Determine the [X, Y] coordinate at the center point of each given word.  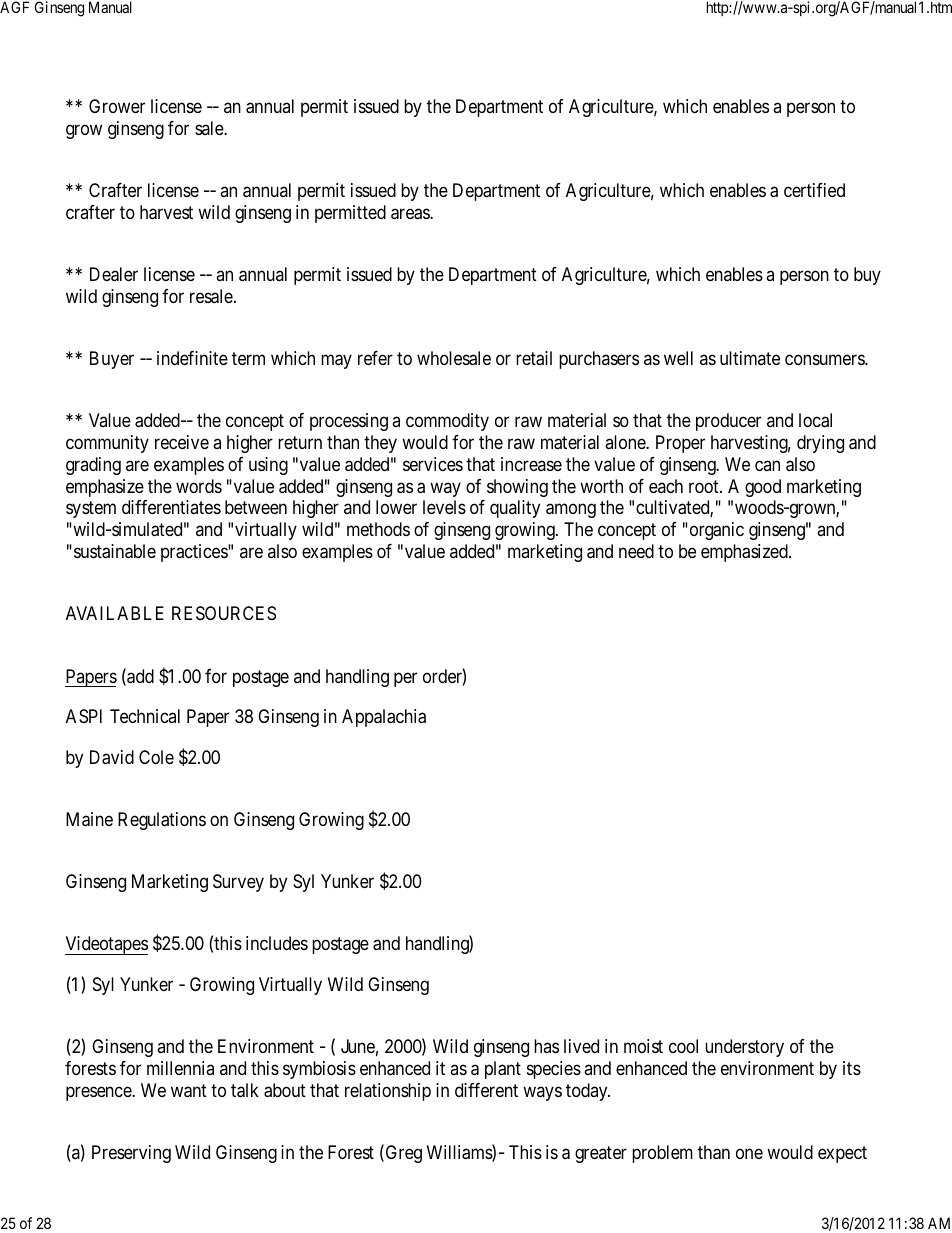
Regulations [162, 821]
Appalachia [384, 718]
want [189, 1091]
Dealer [114, 274]
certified [814, 190]
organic [715, 531]
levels [444, 507]
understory [744, 1048]
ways [542, 1093]
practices [195, 553]
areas [411, 214]
